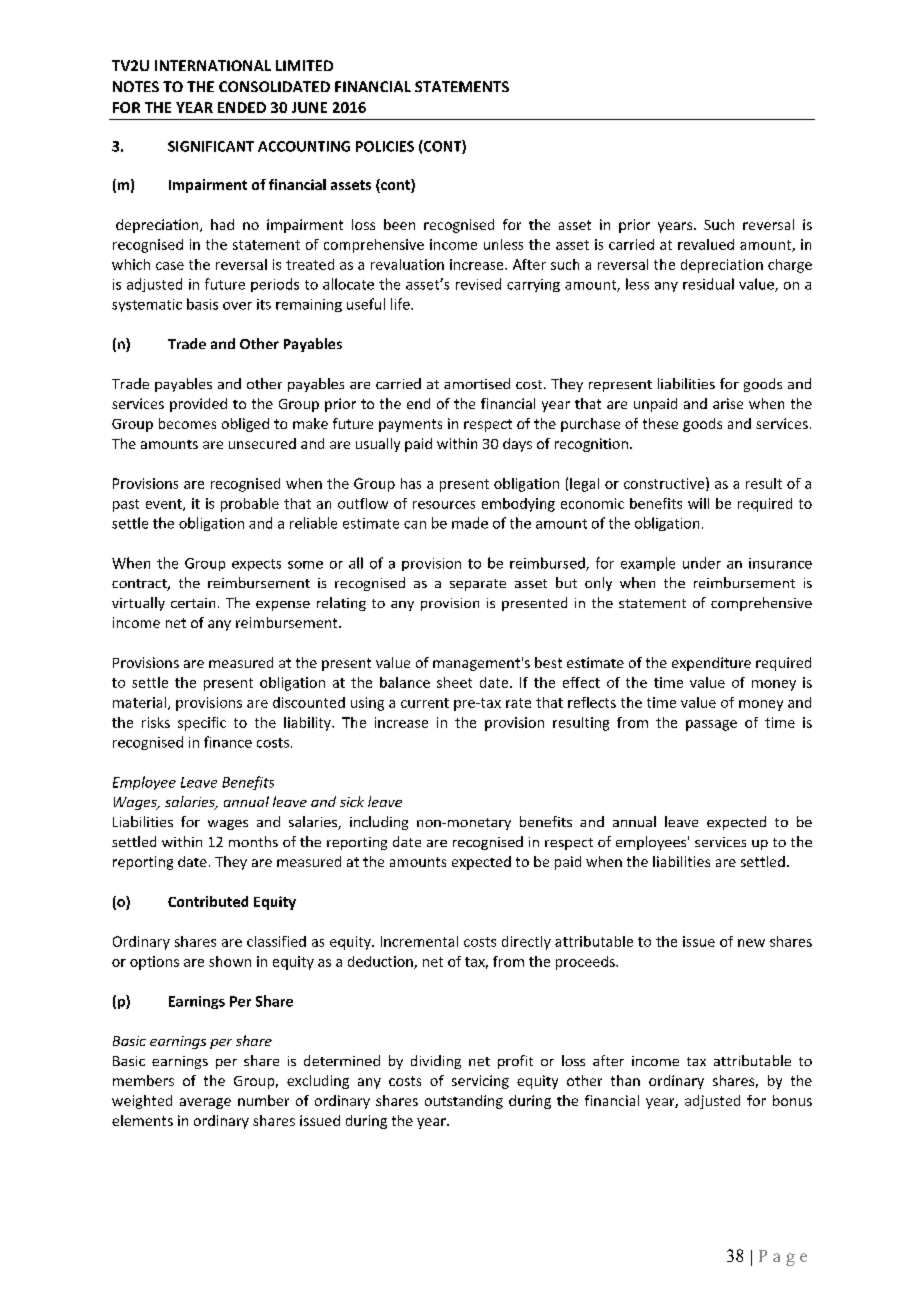  I want to click on ENDED, so click(242, 107).
